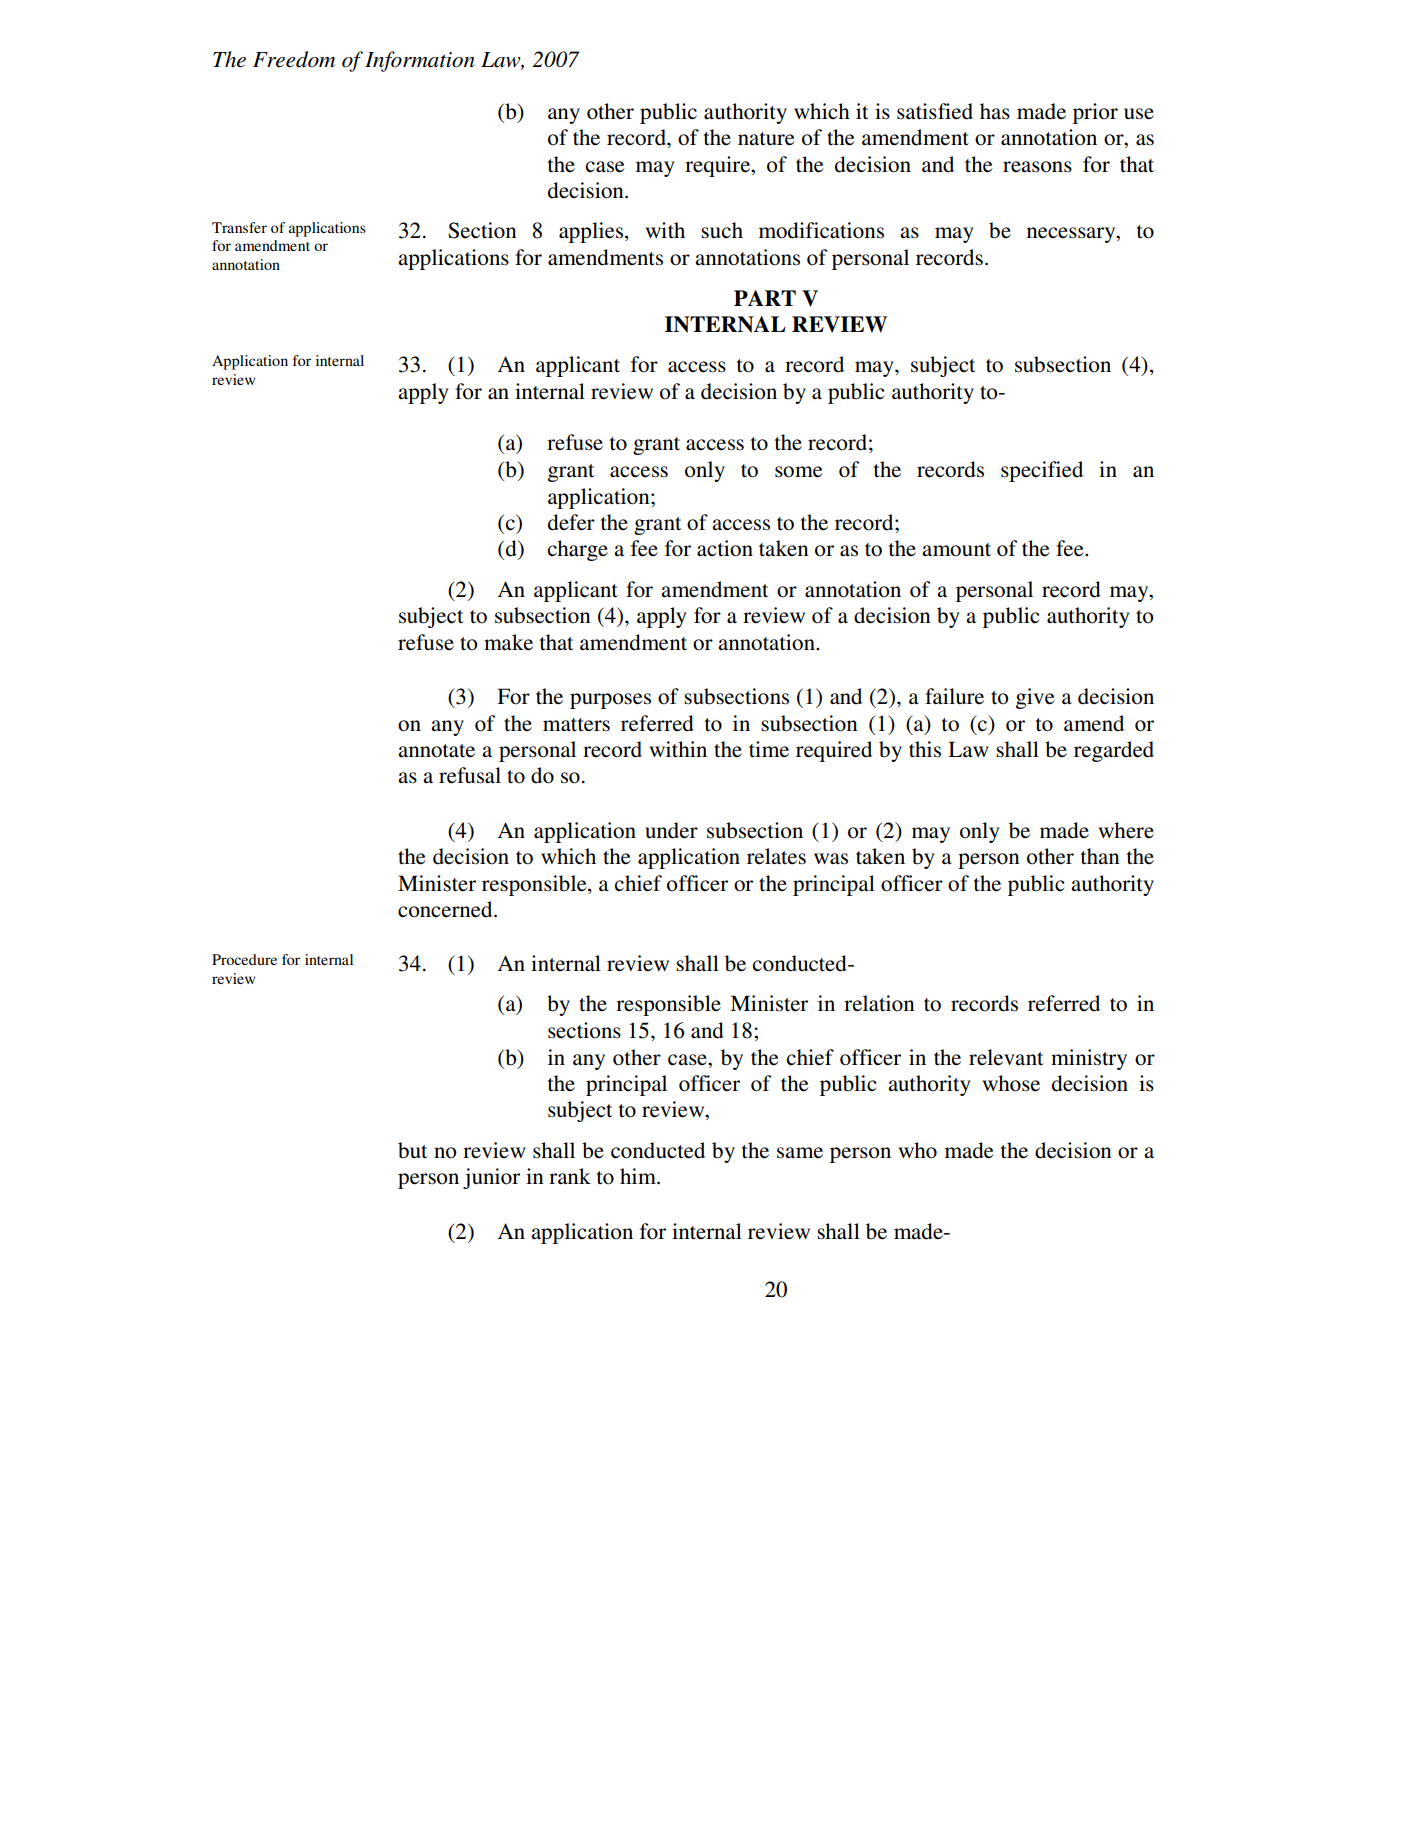 This page has width=1410, height=1825. What do you see at coordinates (995, 111) in the page?
I see `has` at bounding box center [995, 111].
